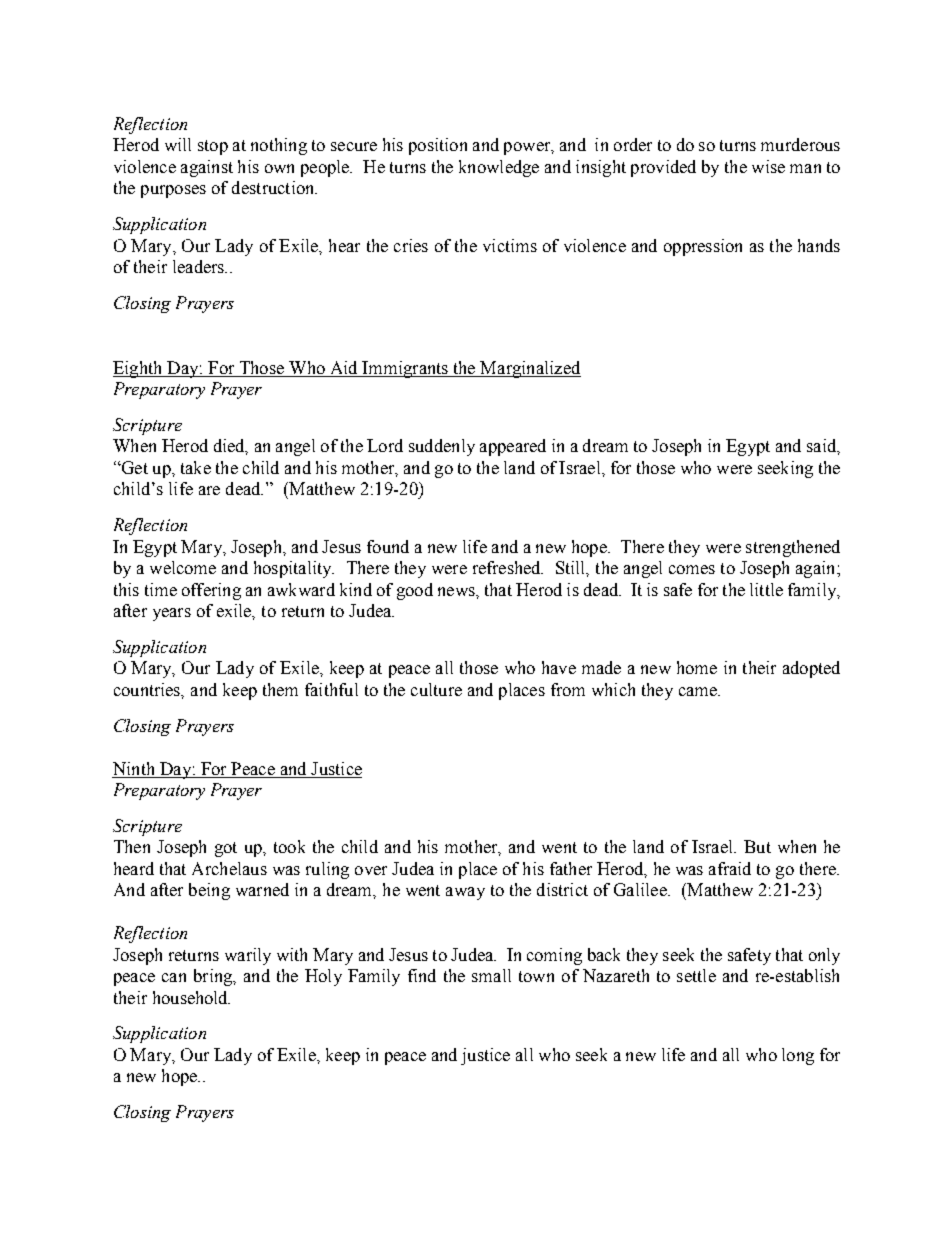 Image resolution: width=952 pixels, height=1233 pixels. What do you see at coordinates (213, 147) in the image?
I see `stop` at bounding box center [213, 147].
